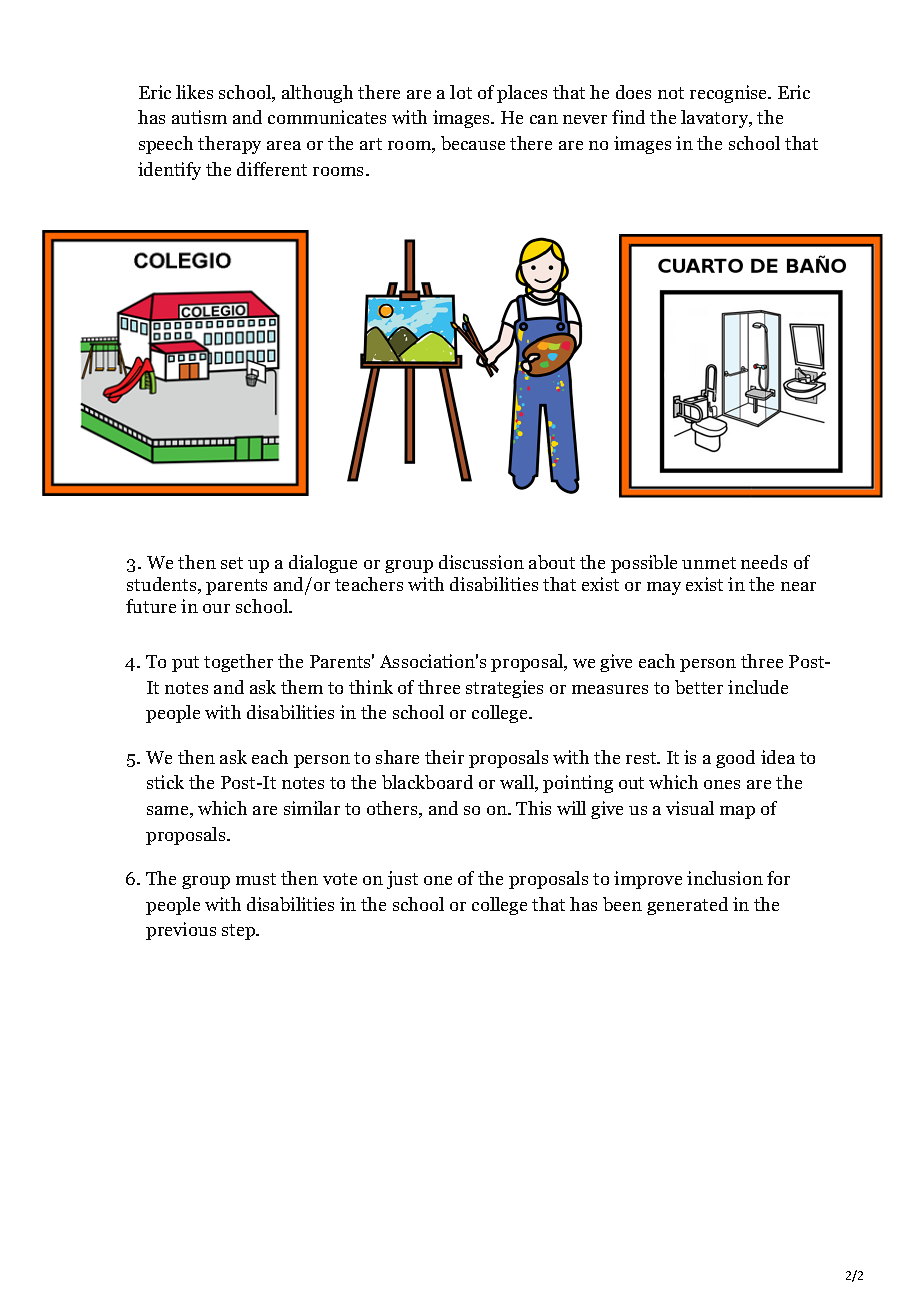 The width and height of the screenshot is (924, 1308). What do you see at coordinates (238, 663) in the screenshot?
I see `together` at bounding box center [238, 663].
